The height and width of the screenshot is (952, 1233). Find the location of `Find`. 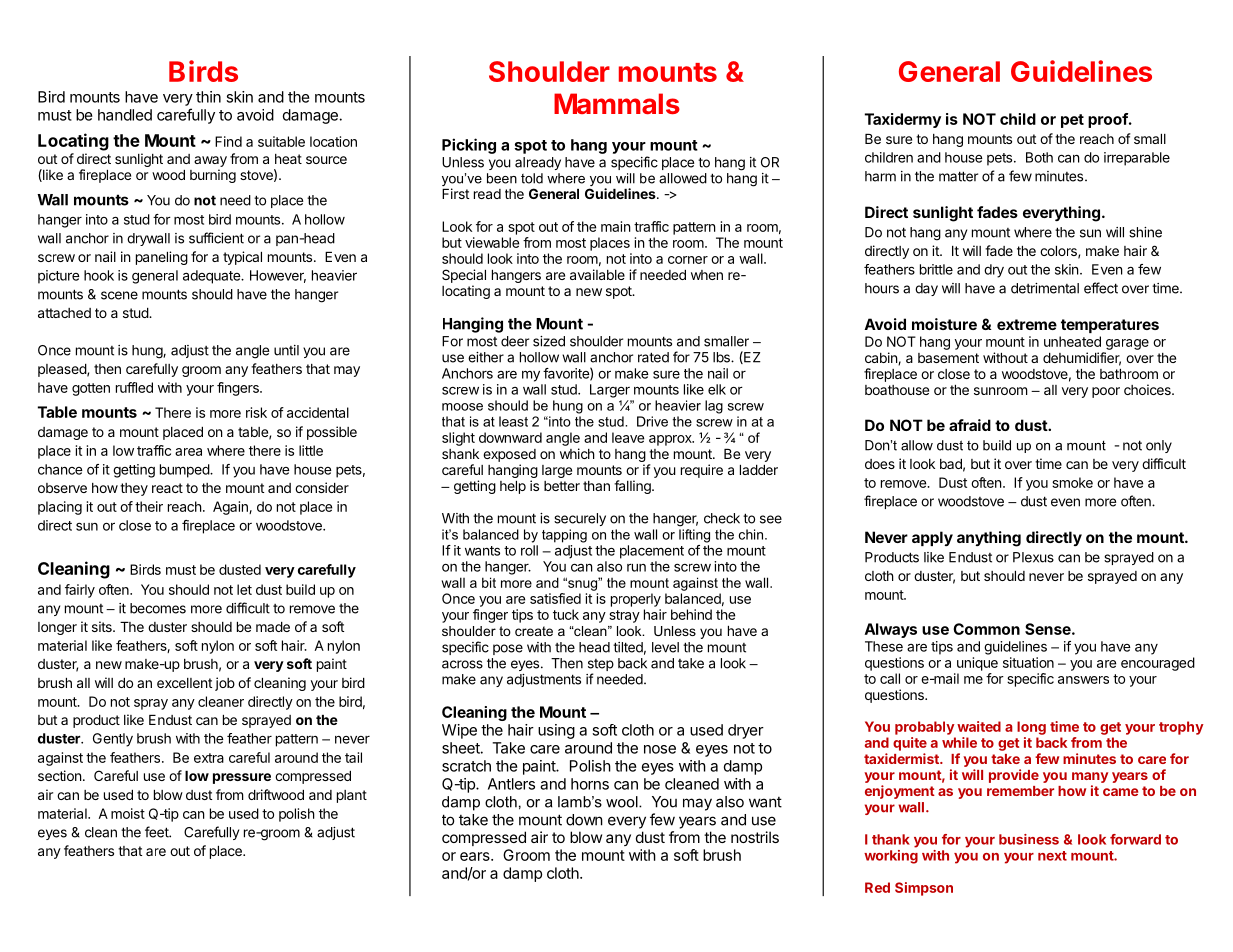

Find is located at coordinates (228, 141).
